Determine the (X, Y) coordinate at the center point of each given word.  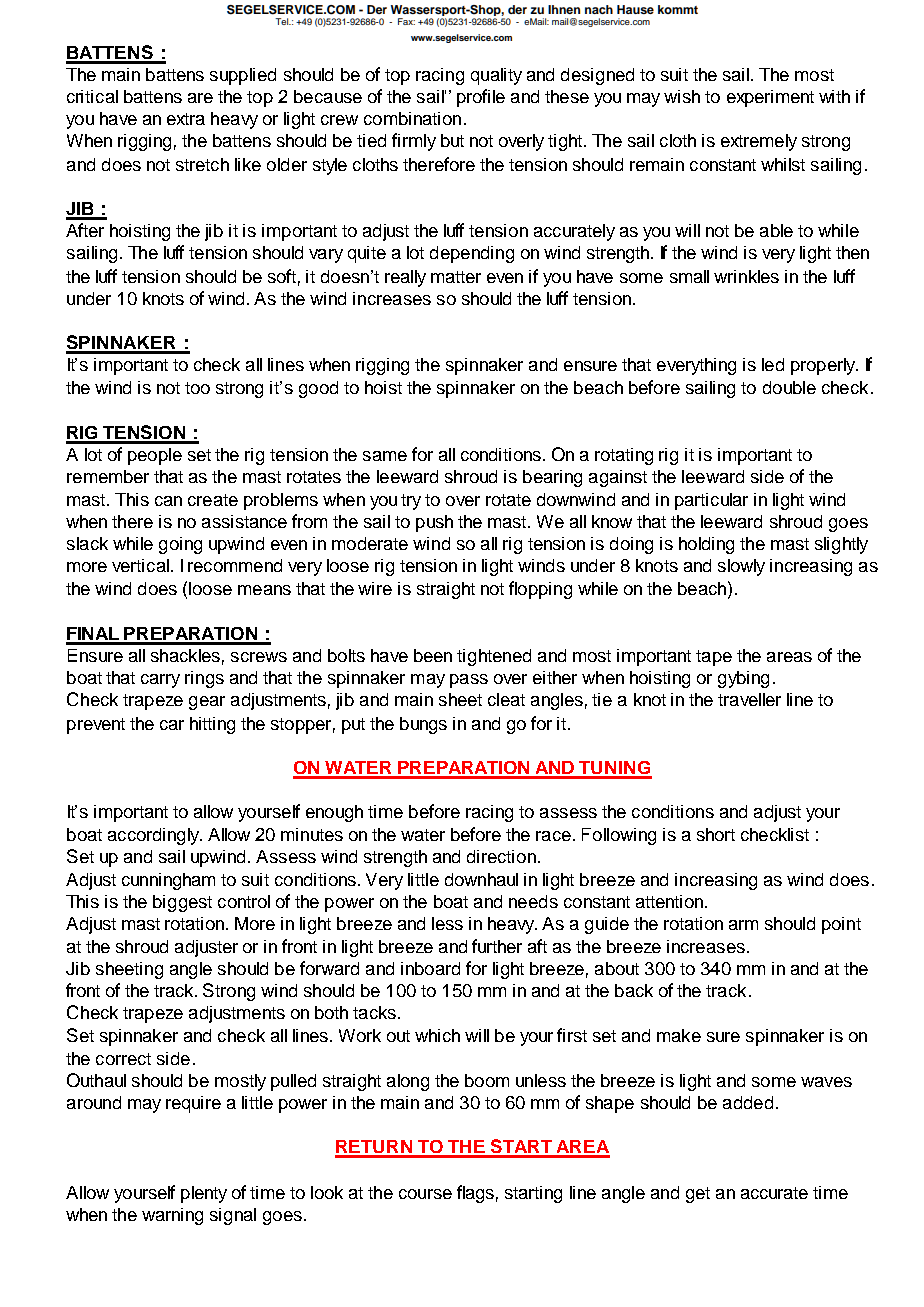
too (197, 388)
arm (743, 925)
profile (481, 98)
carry (160, 681)
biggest (182, 903)
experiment (770, 98)
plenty (204, 1194)
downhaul (481, 879)
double (789, 387)
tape (714, 658)
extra (186, 119)
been (433, 655)
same (385, 456)
